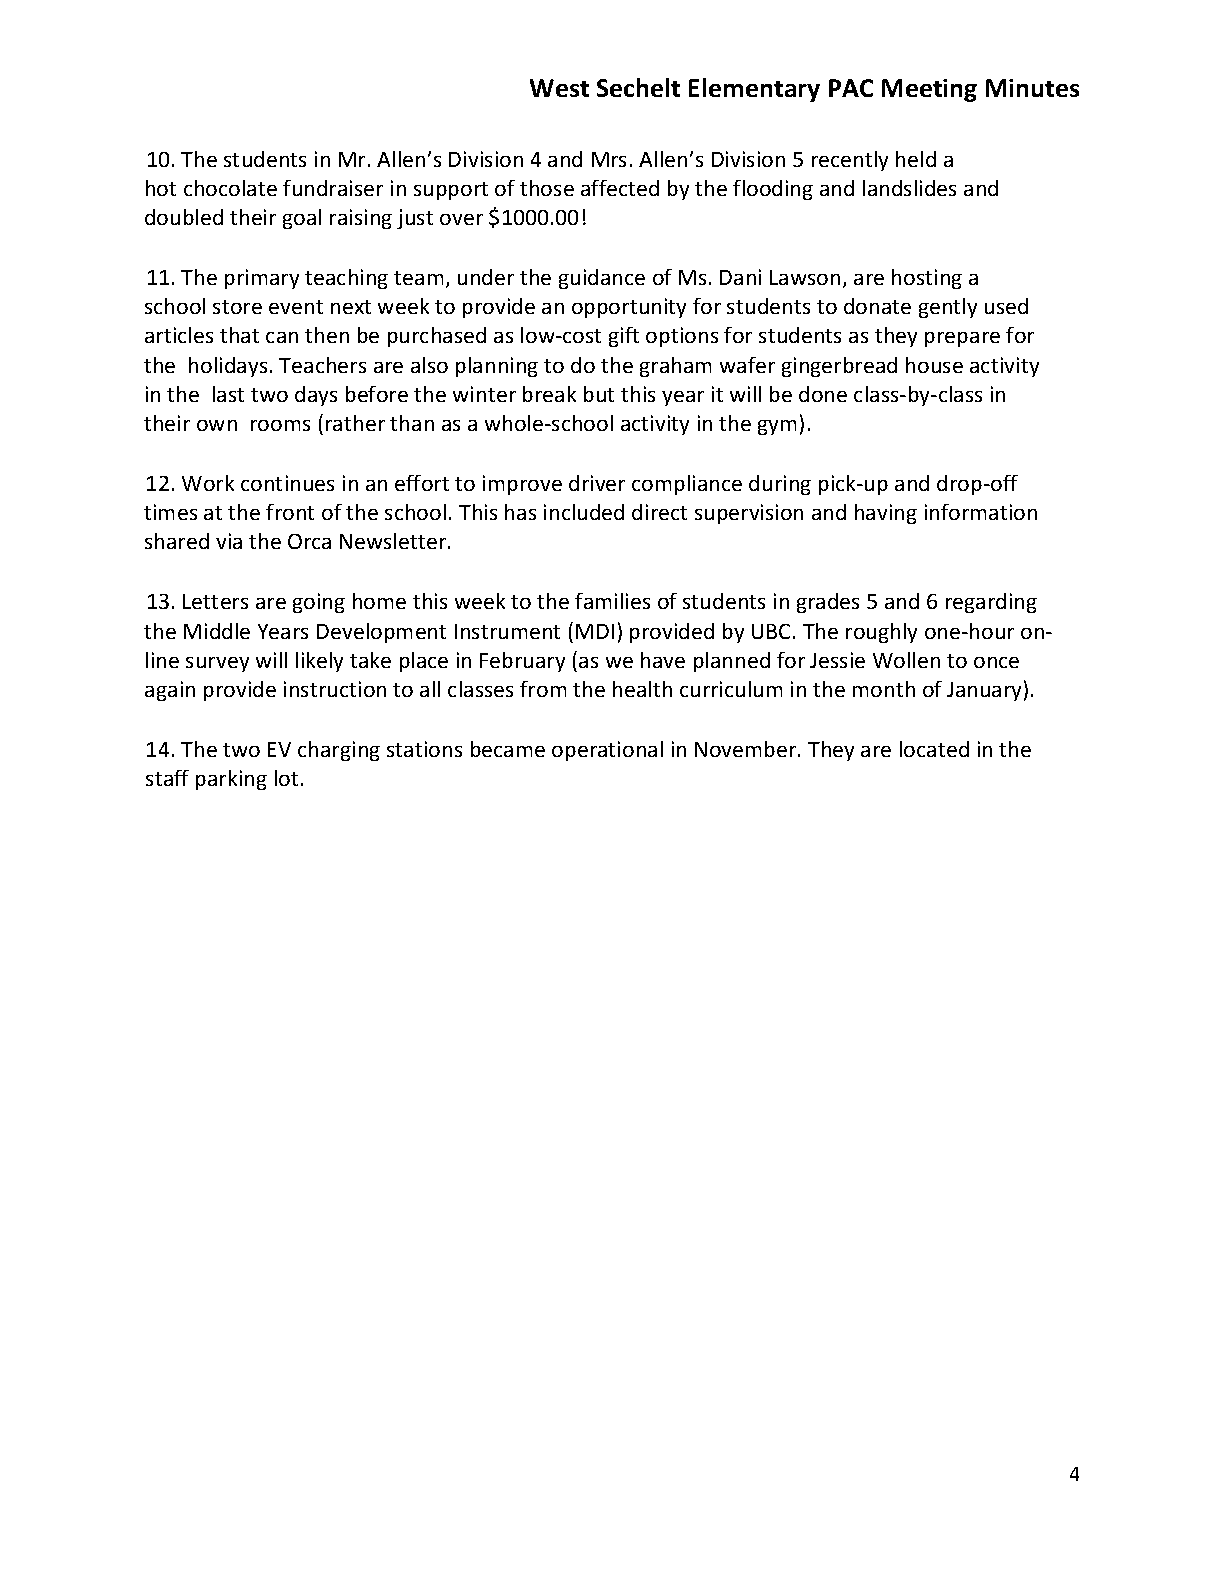 Image resolution: width=1225 pixels, height=1585 pixels. Describe the element at coordinates (934, 749) in the page. I see `located` at that location.
